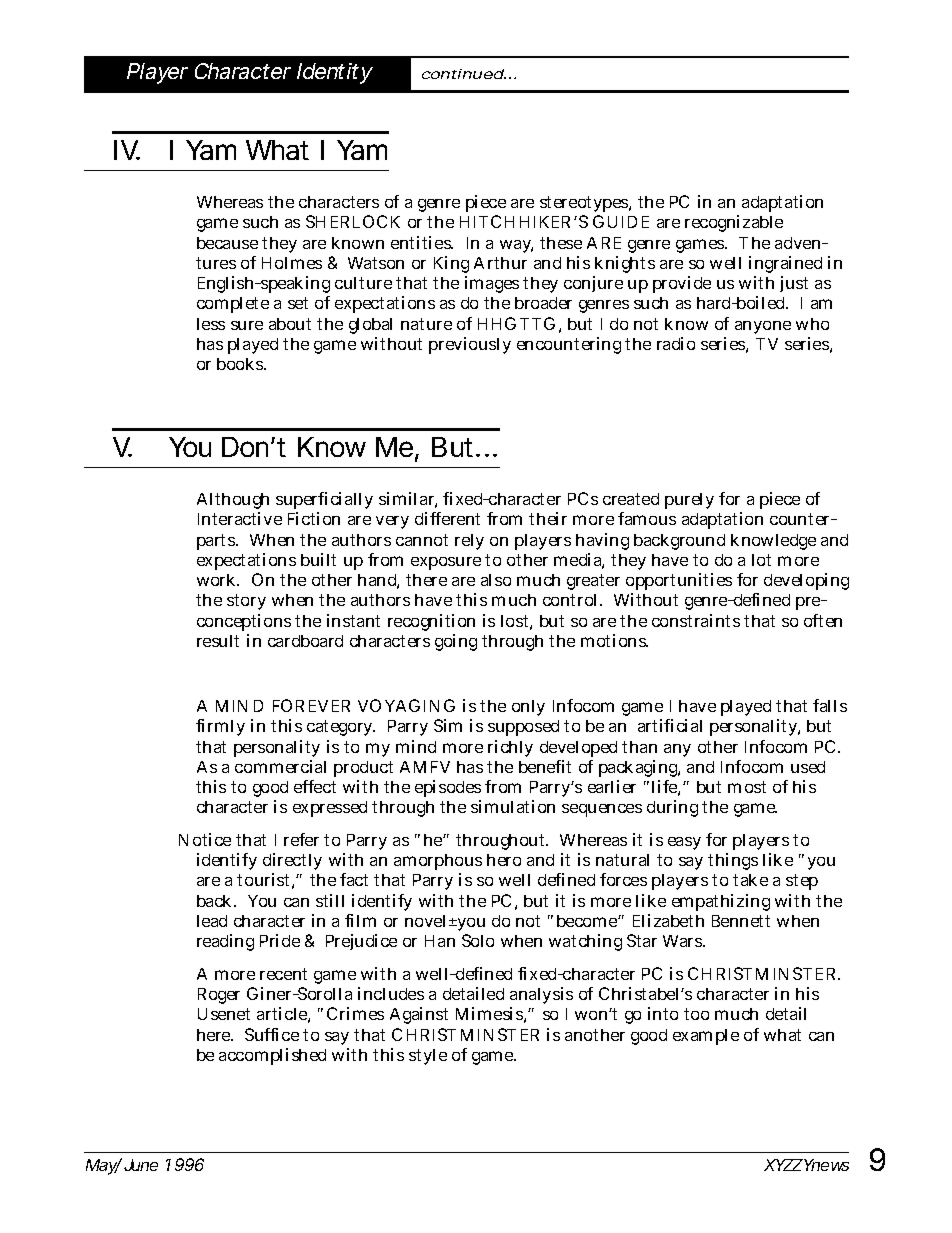  What do you see at coordinates (734, 223) in the screenshot?
I see `recognizable` at bounding box center [734, 223].
